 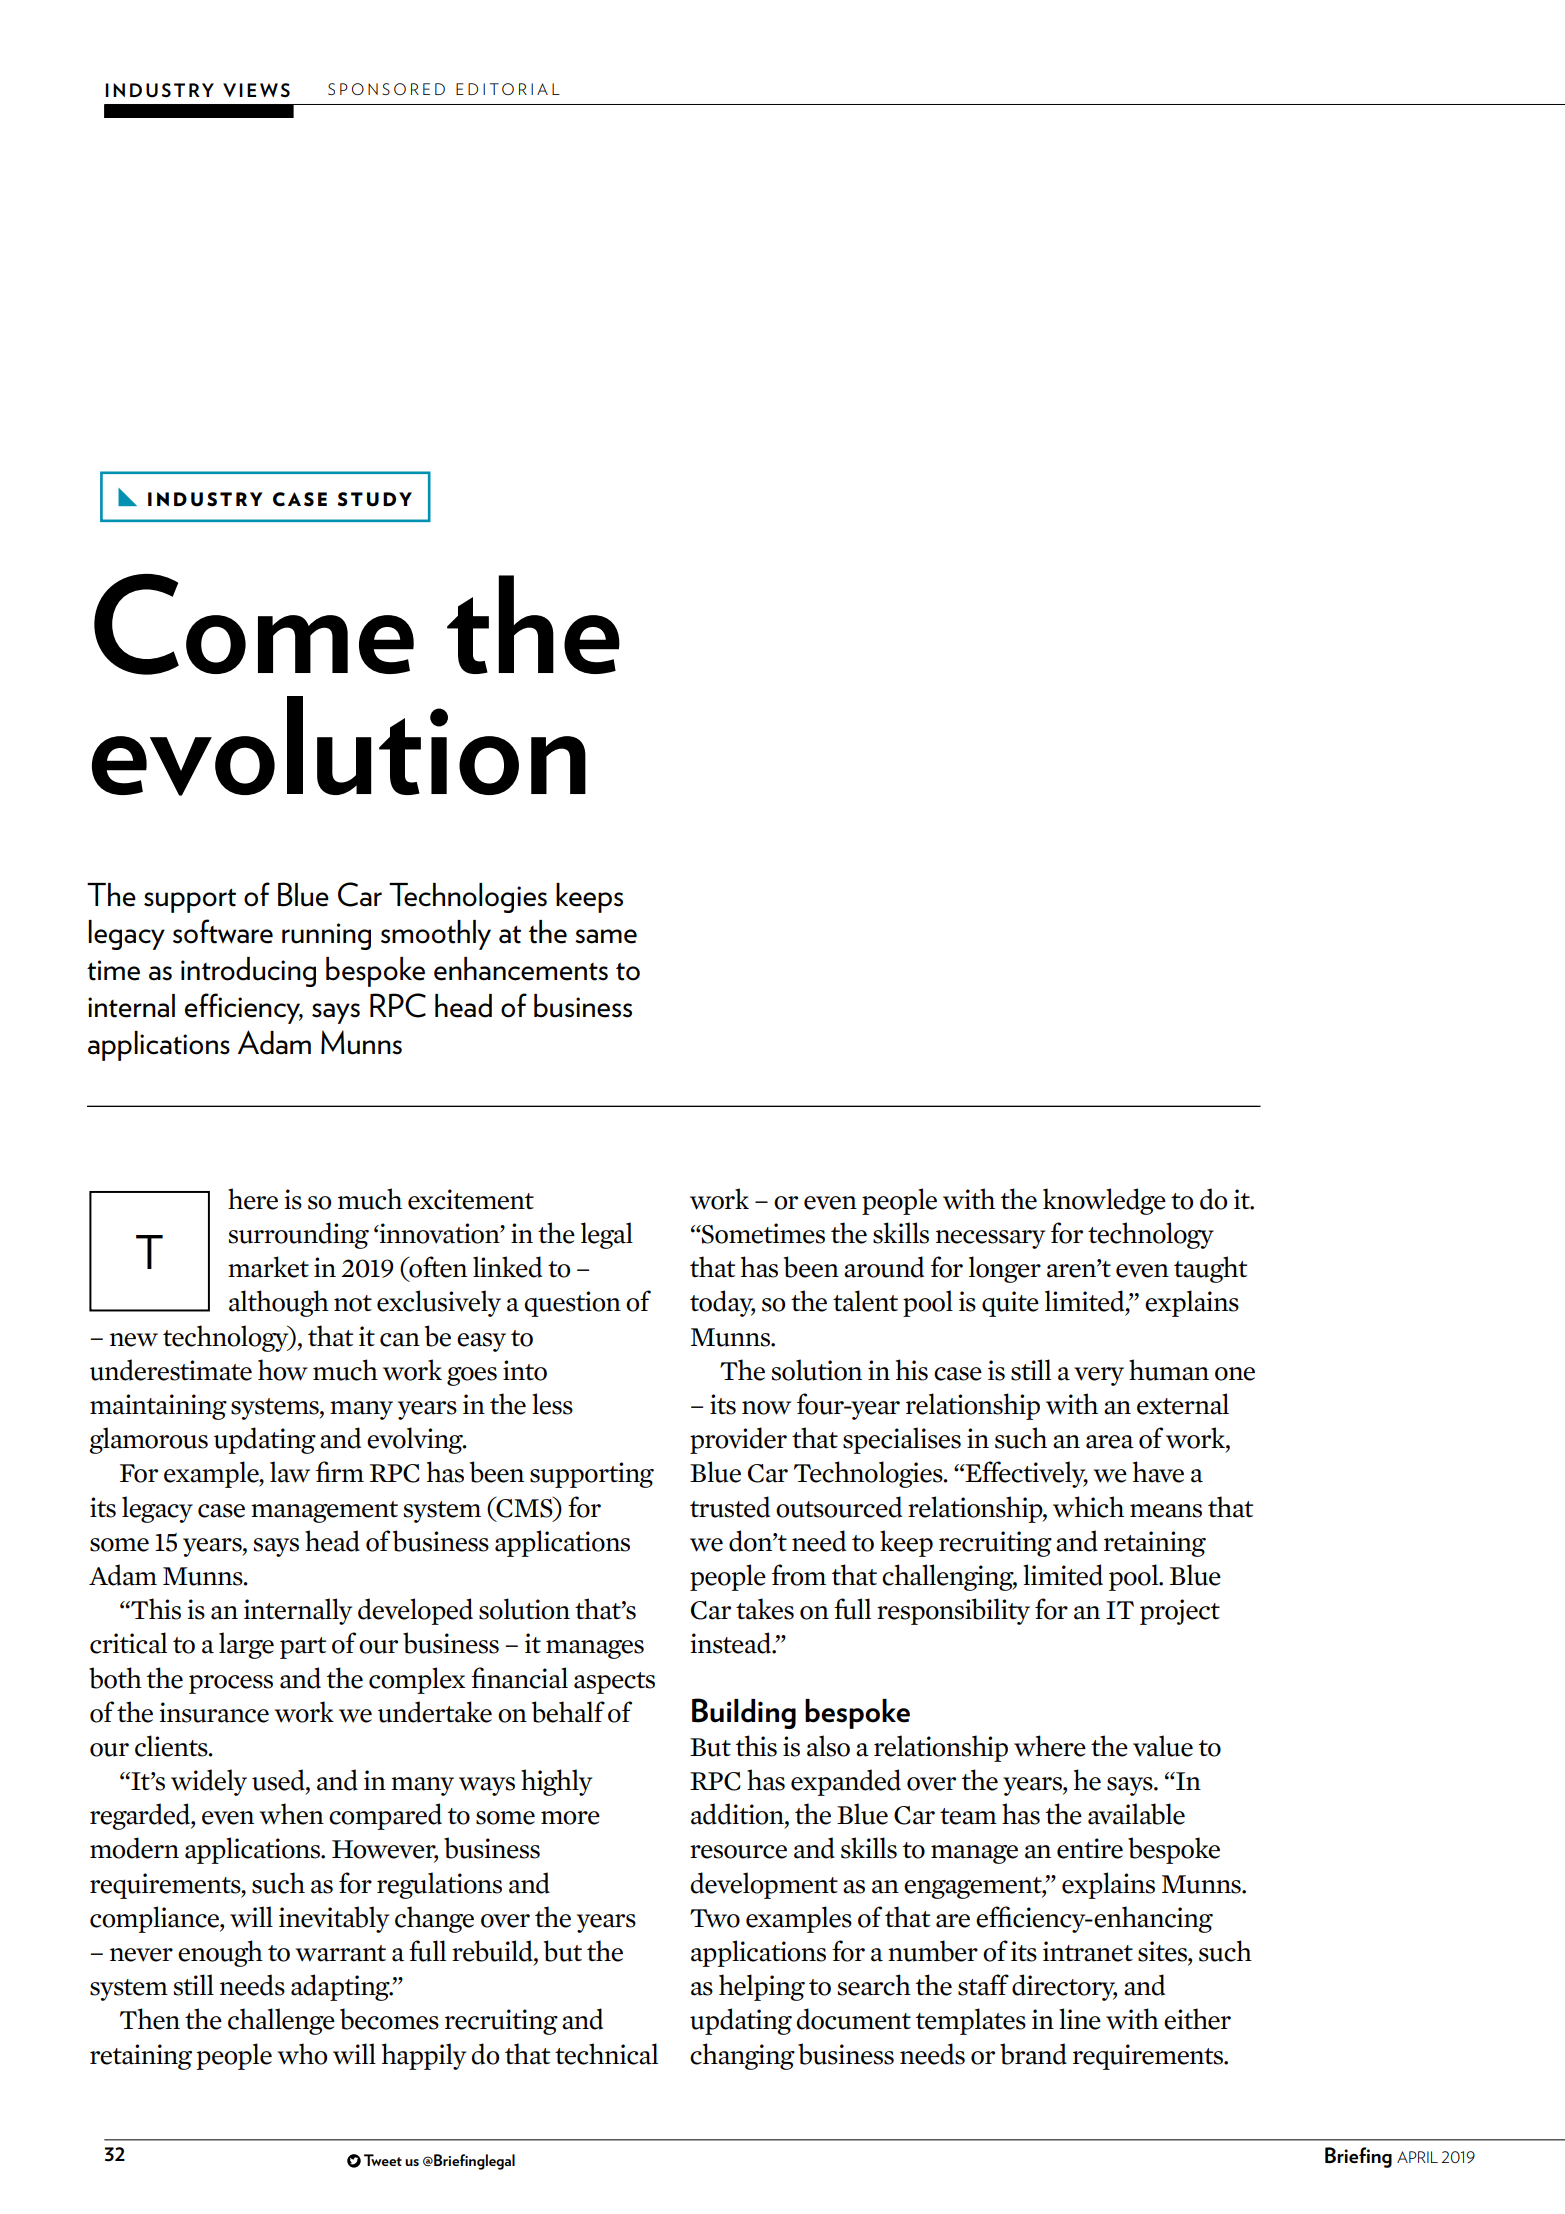 What do you see at coordinates (1197, 2019) in the screenshot?
I see `either` at bounding box center [1197, 2019].
